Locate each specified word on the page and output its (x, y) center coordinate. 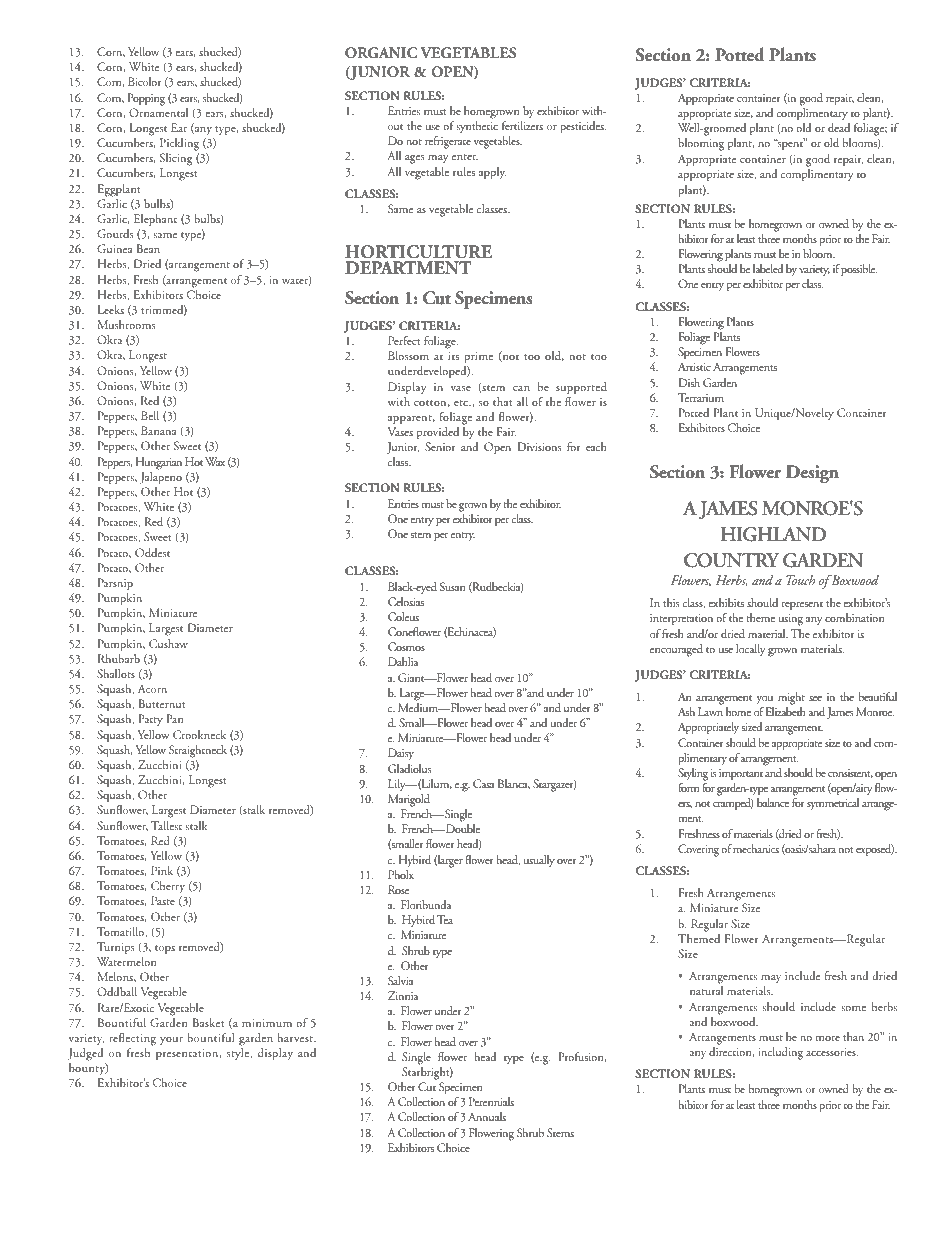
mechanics (756, 848)
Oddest (152, 552)
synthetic (477, 127)
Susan (452, 586)
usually (539, 861)
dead (839, 127)
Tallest (166, 825)
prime (479, 357)
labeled (768, 268)
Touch (800, 580)
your (171, 1041)
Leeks (111, 309)
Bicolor (145, 81)
